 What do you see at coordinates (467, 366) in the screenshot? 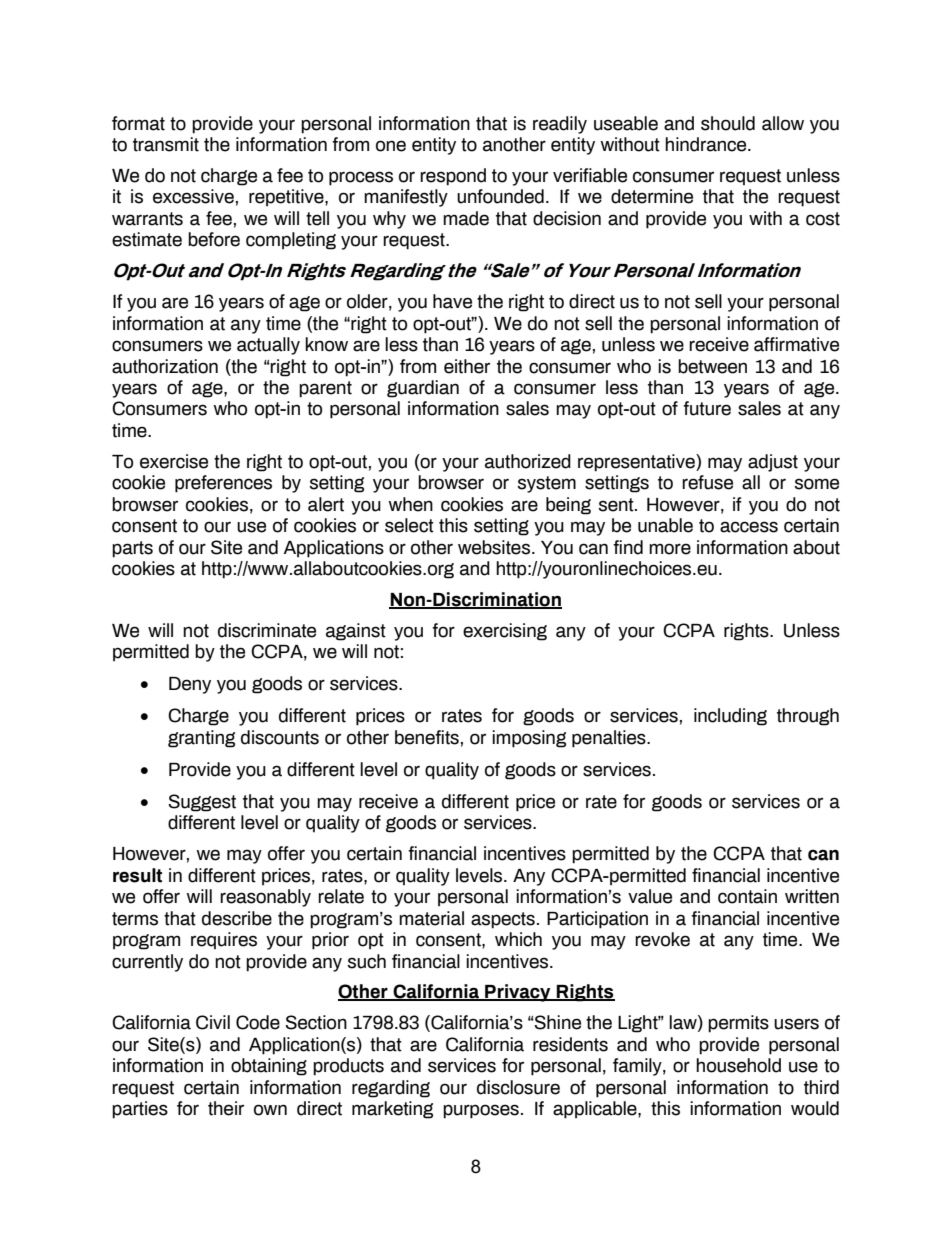
I see `either` at bounding box center [467, 366].
